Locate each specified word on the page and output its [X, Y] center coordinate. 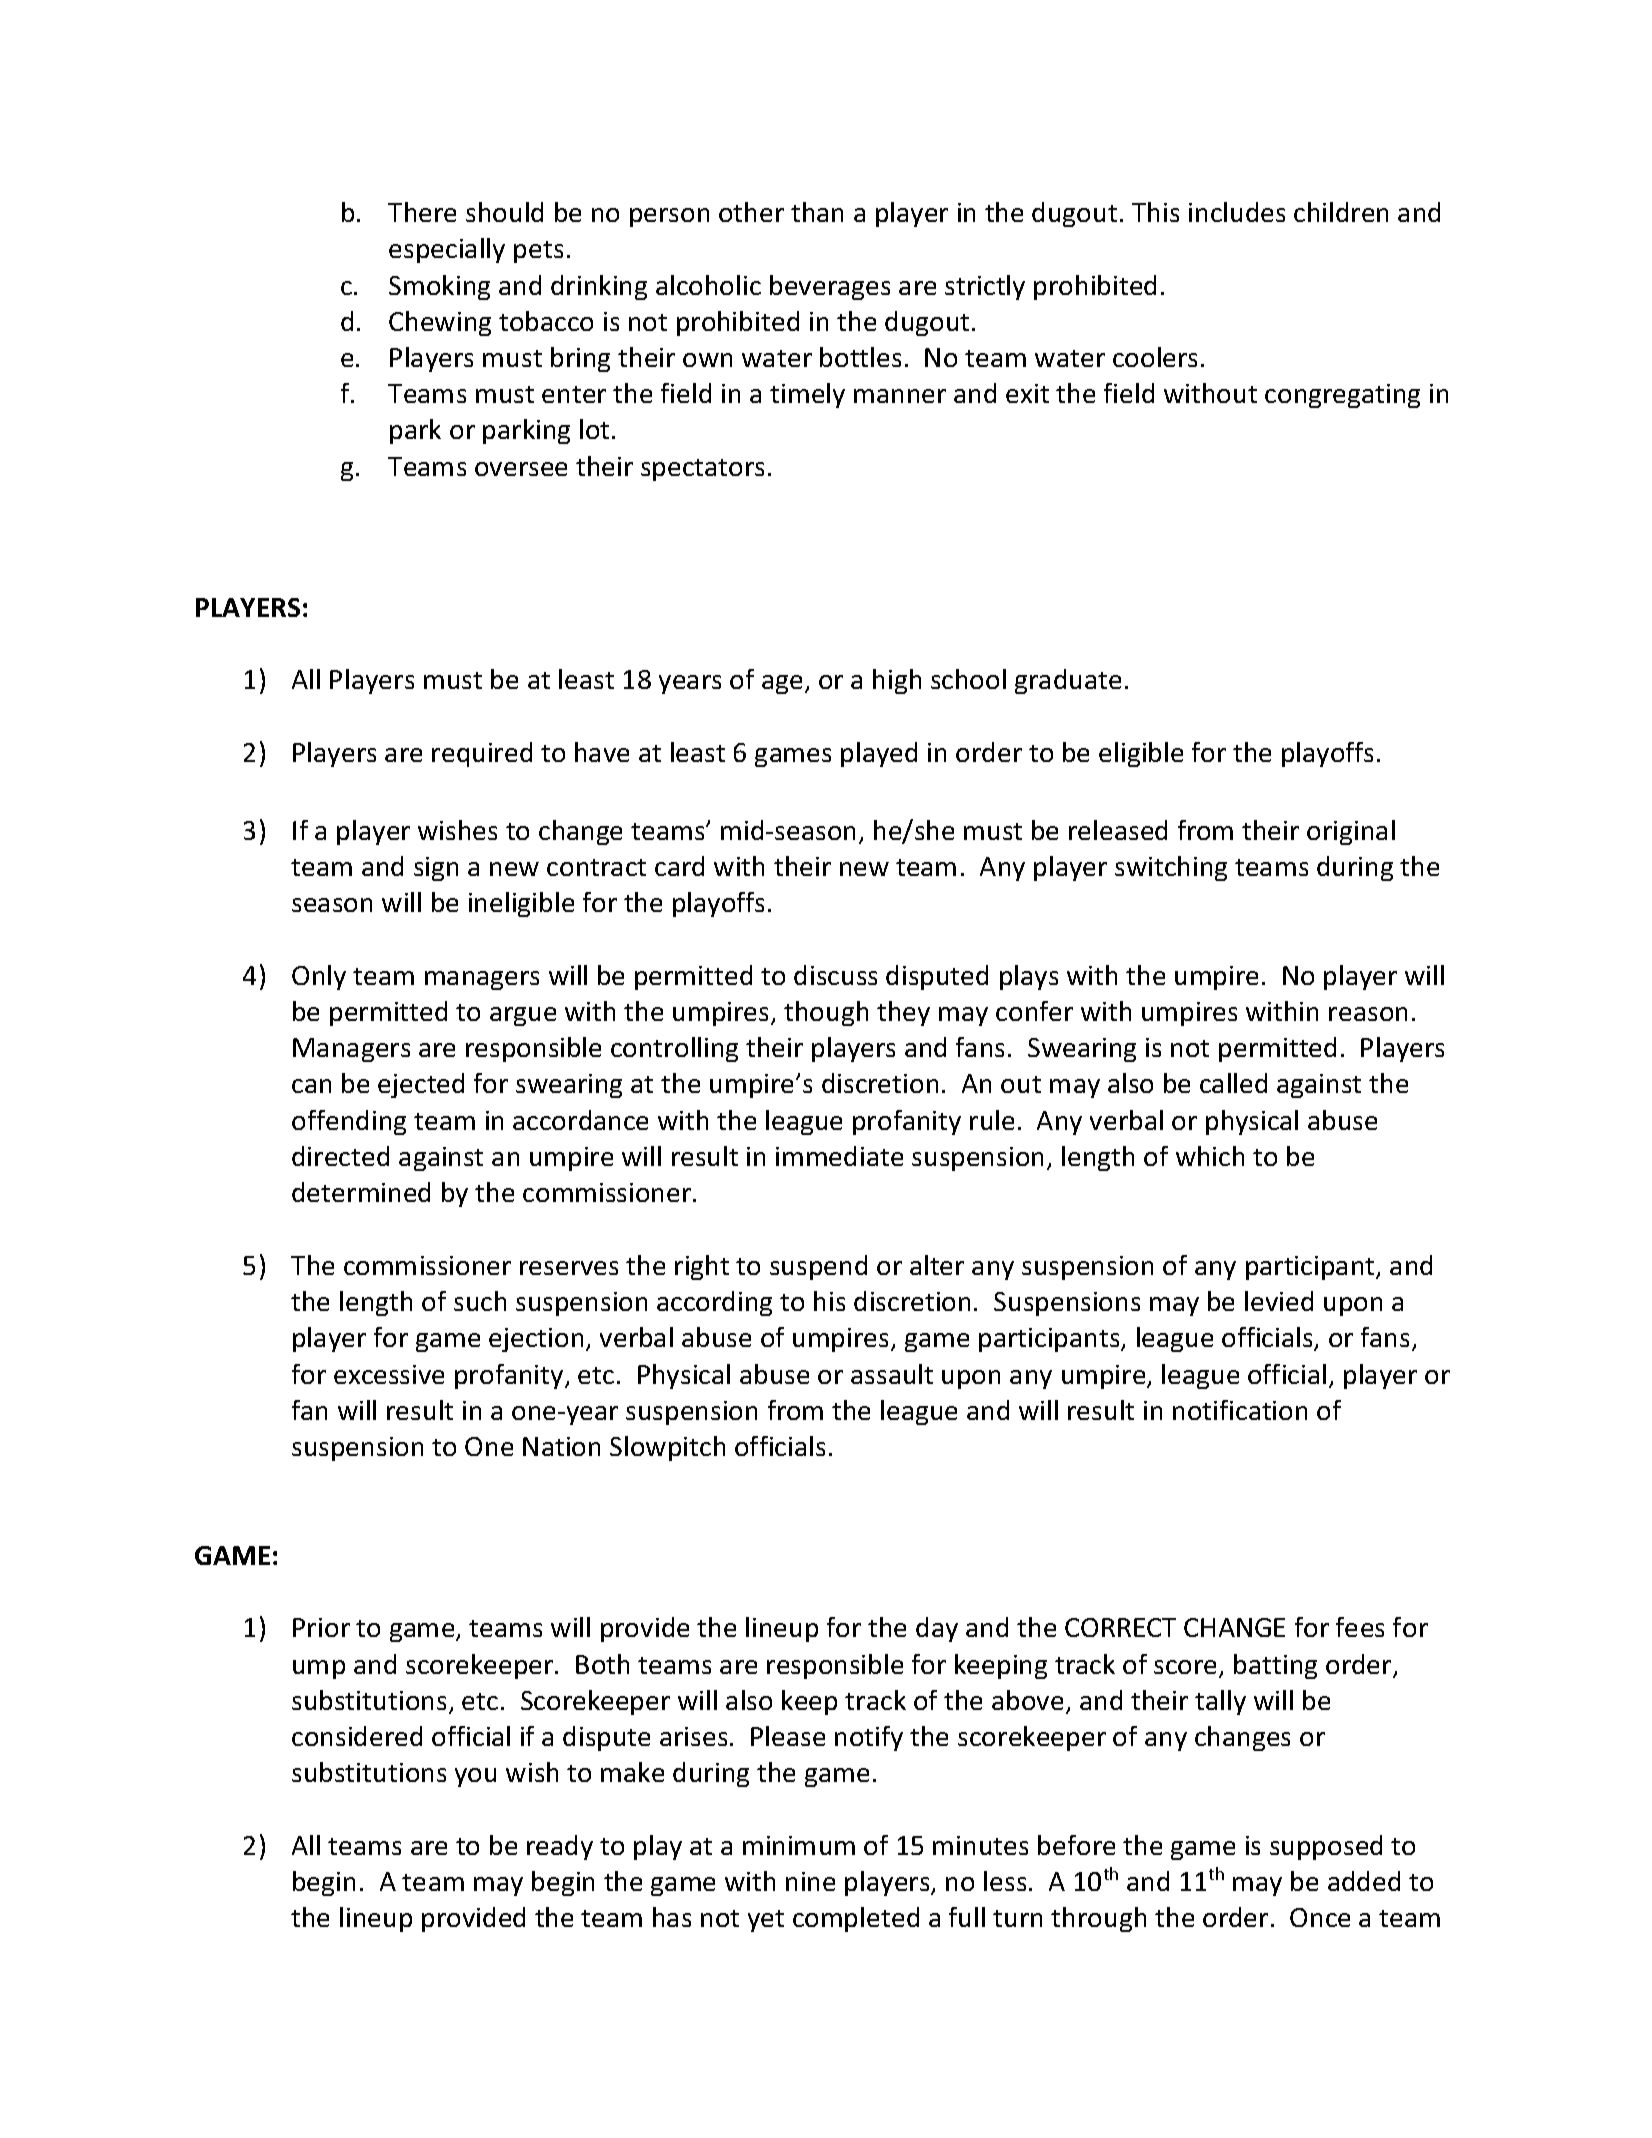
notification [1240, 1410]
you [475, 1777]
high [897, 681]
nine [810, 1881]
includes [1237, 212]
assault [892, 1374]
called [1233, 1083]
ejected [421, 1085]
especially [447, 250]
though [826, 1013]
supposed [1326, 1847]
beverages [830, 287]
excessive [389, 1374]
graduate [1068, 681]
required [482, 754]
